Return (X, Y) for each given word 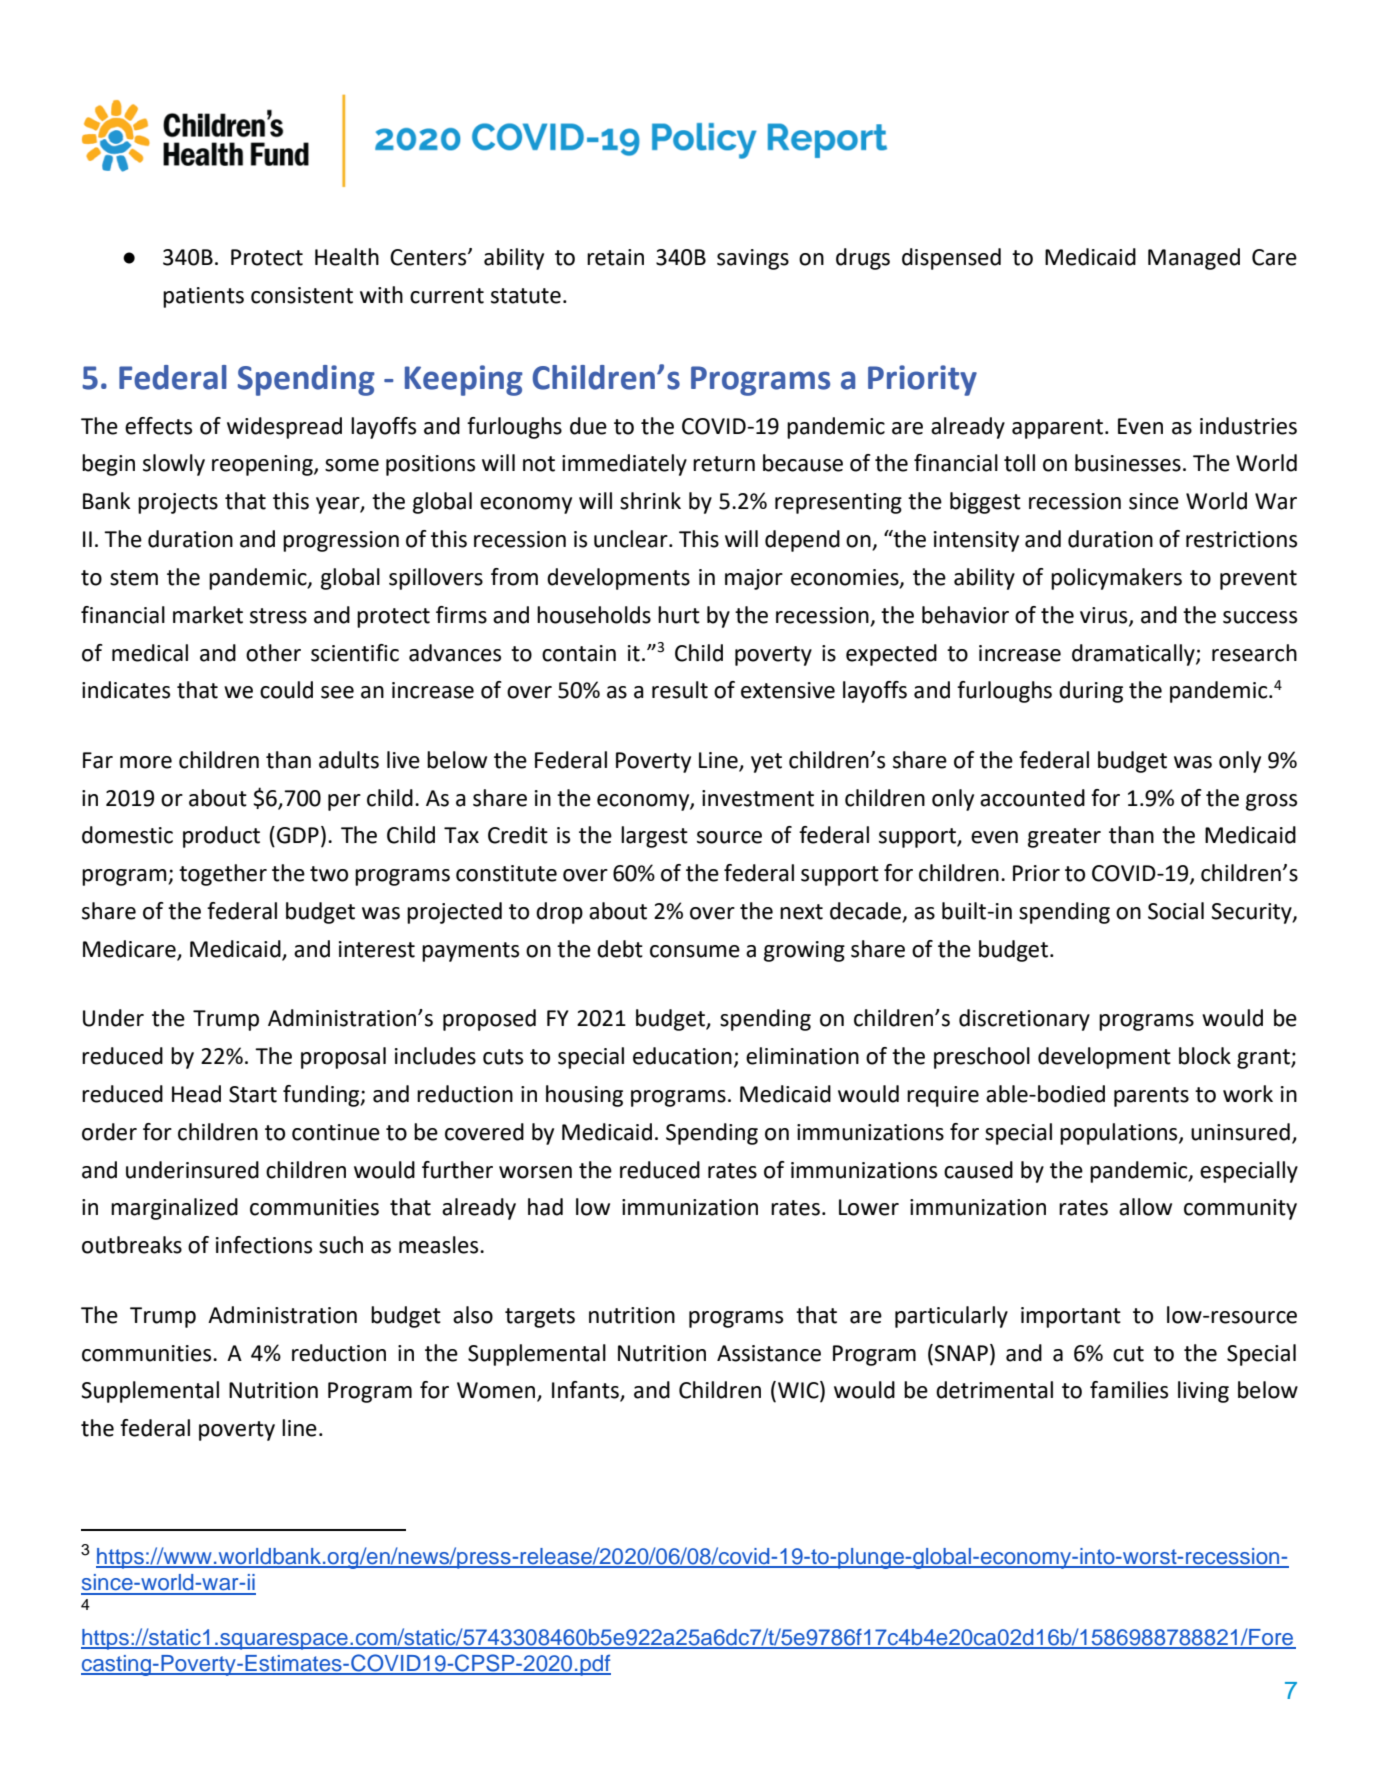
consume (695, 951)
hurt (679, 615)
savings (753, 259)
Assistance (769, 1353)
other (273, 653)
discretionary (1024, 1020)
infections (264, 1245)
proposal (343, 1058)
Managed (1194, 259)
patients (203, 297)
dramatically (1134, 655)
